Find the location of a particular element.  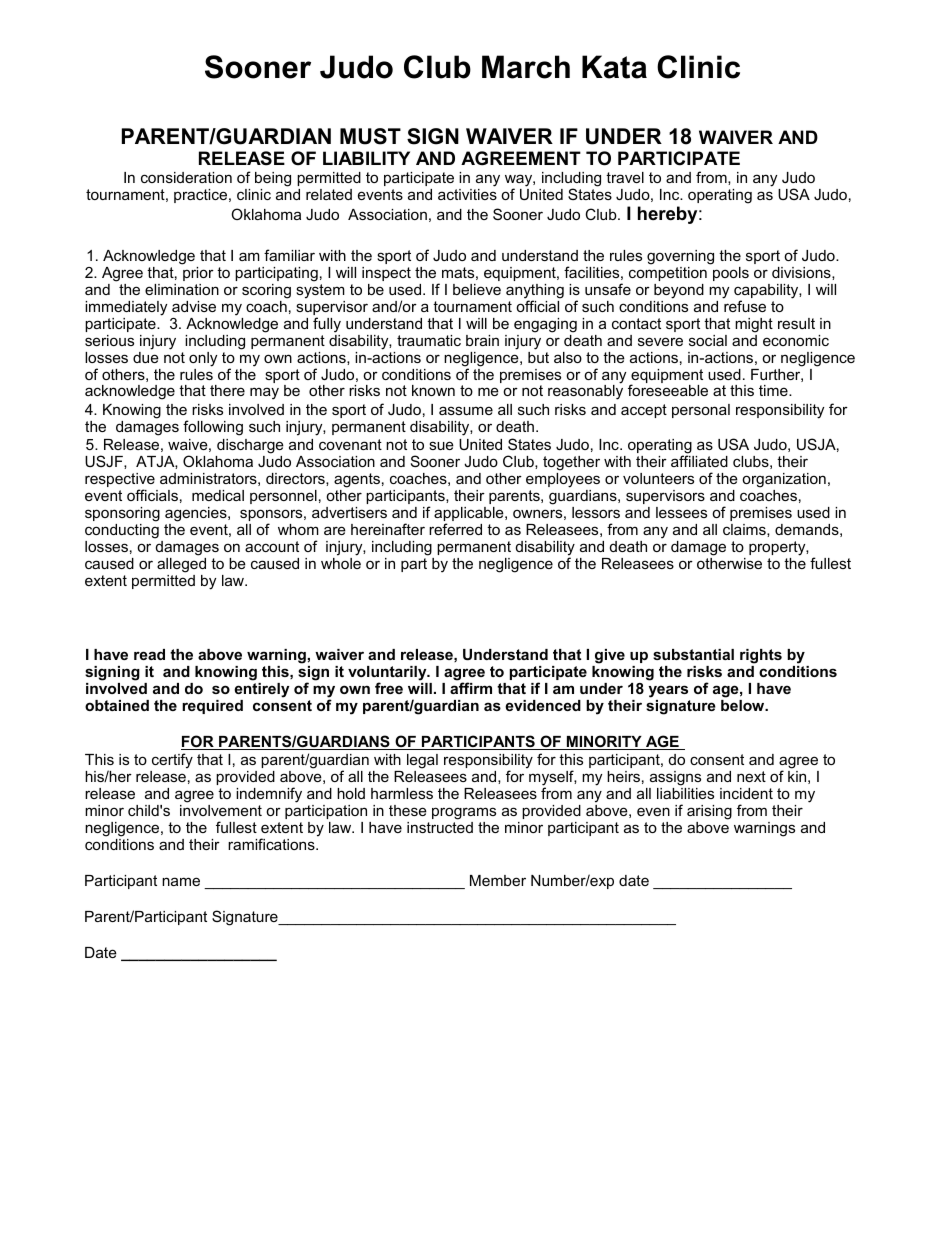

involvement is located at coordinates (221, 810).
